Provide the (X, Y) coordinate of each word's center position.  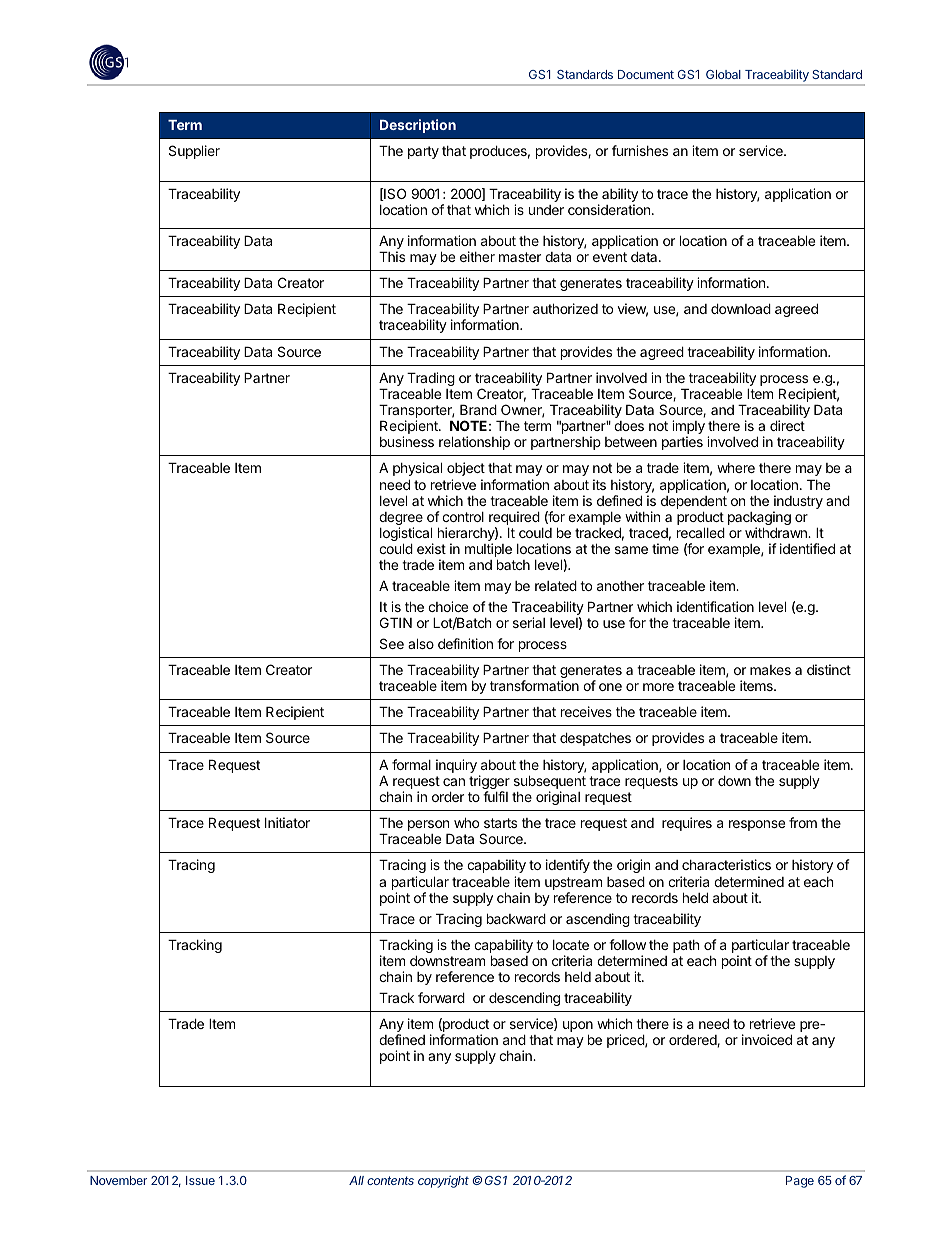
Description (418, 126)
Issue (200, 1180)
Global (723, 74)
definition (465, 643)
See (392, 643)
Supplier (194, 152)
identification (715, 606)
